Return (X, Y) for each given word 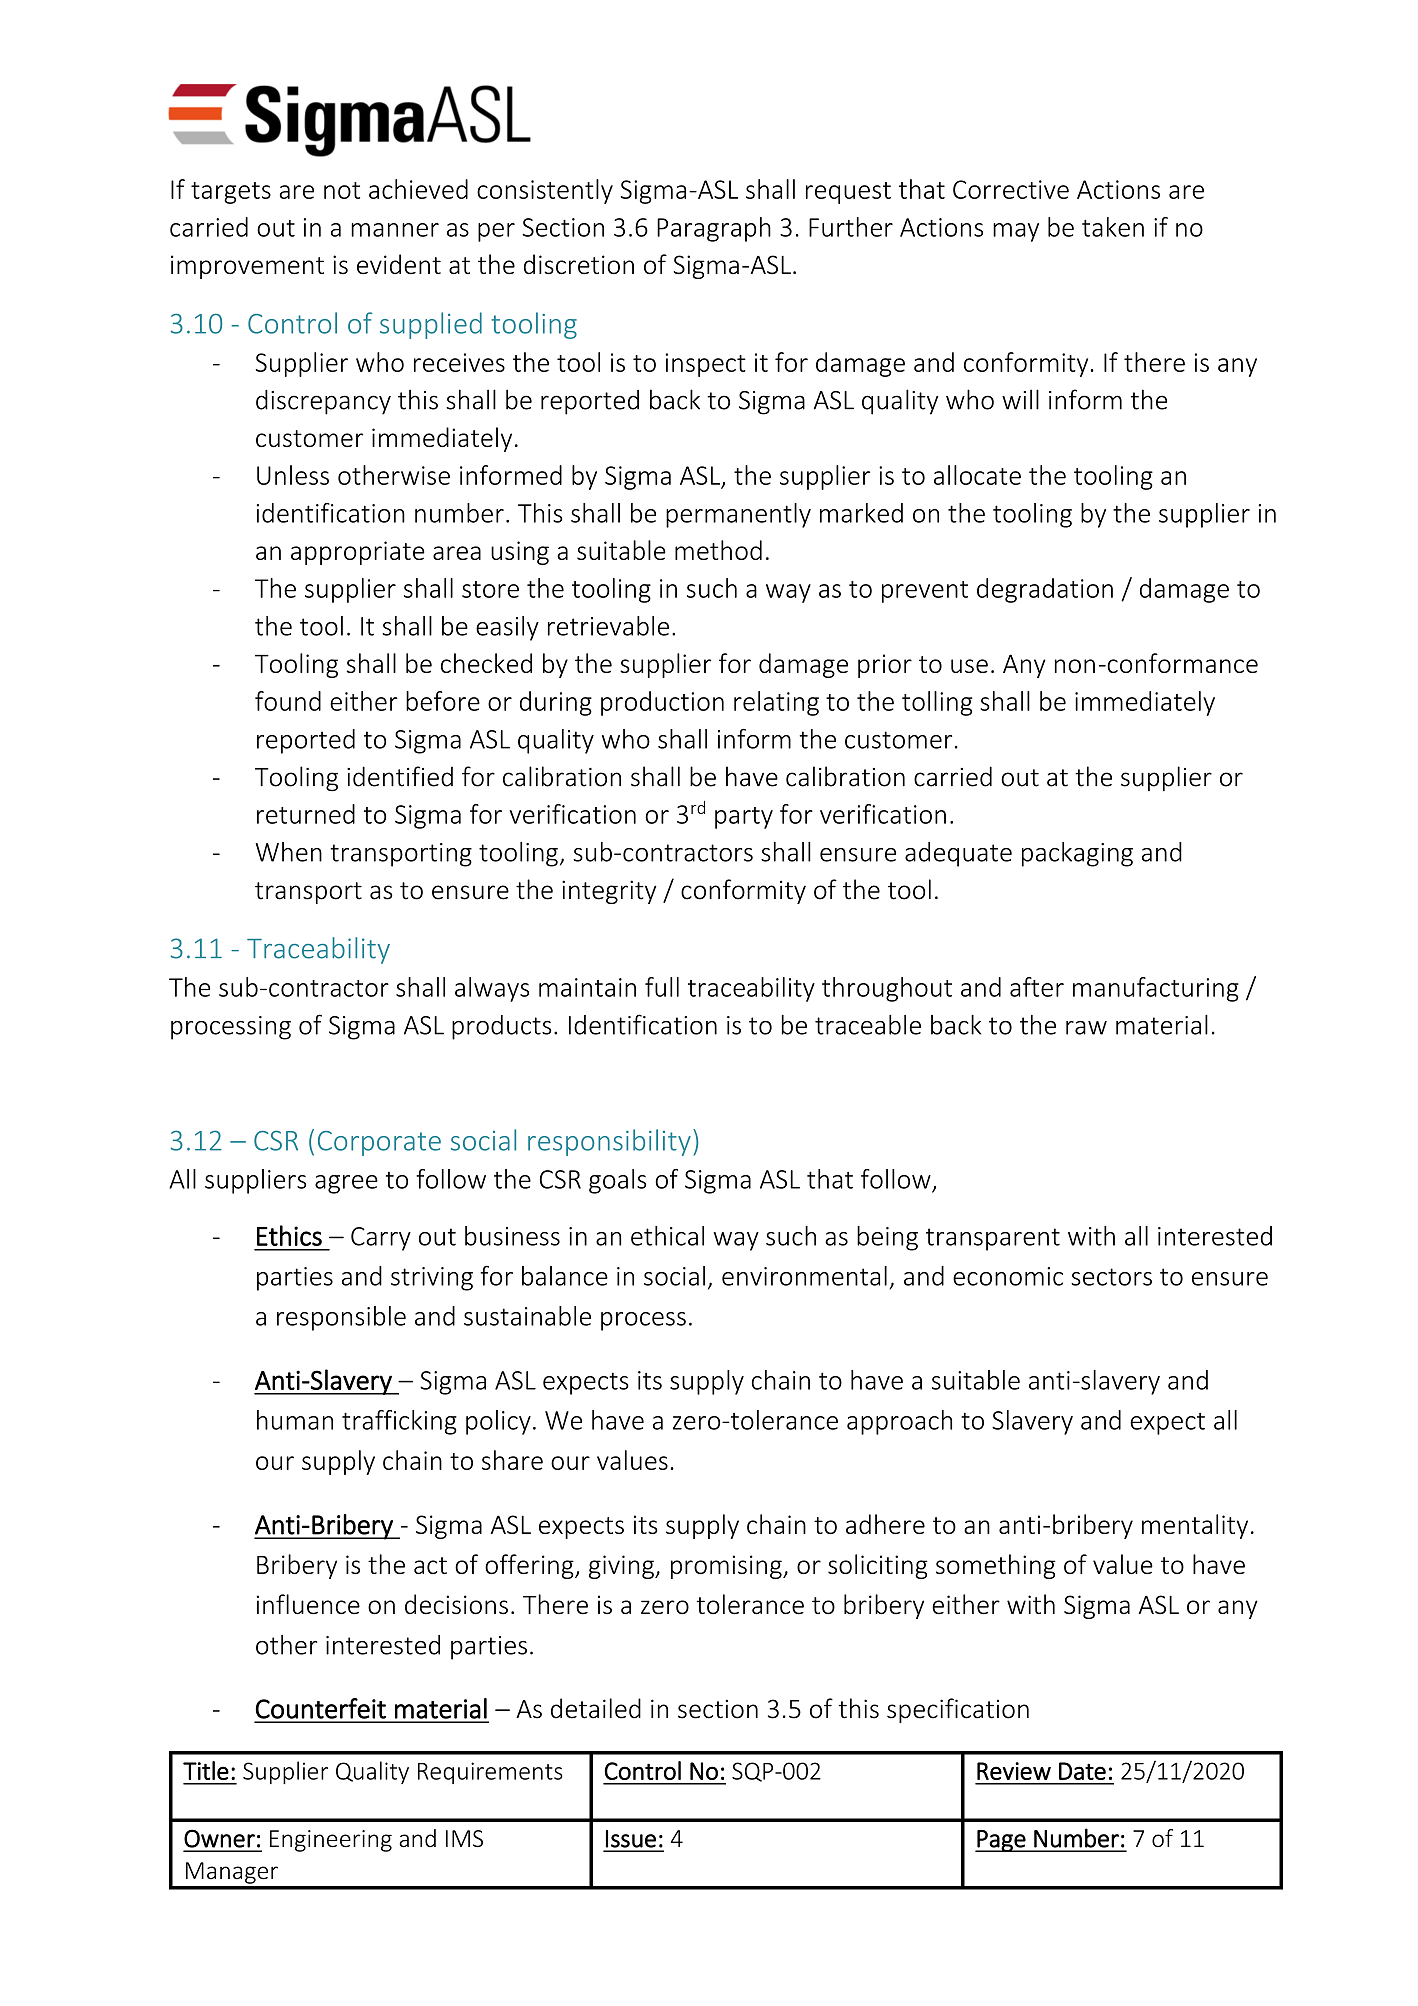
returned (306, 814)
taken (1113, 227)
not (342, 190)
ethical (667, 1236)
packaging (1077, 854)
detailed (596, 1708)
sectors (1111, 1277)
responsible (341, 1318)
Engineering (331, 1841)
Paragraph (714, 229)
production (662, 703)
